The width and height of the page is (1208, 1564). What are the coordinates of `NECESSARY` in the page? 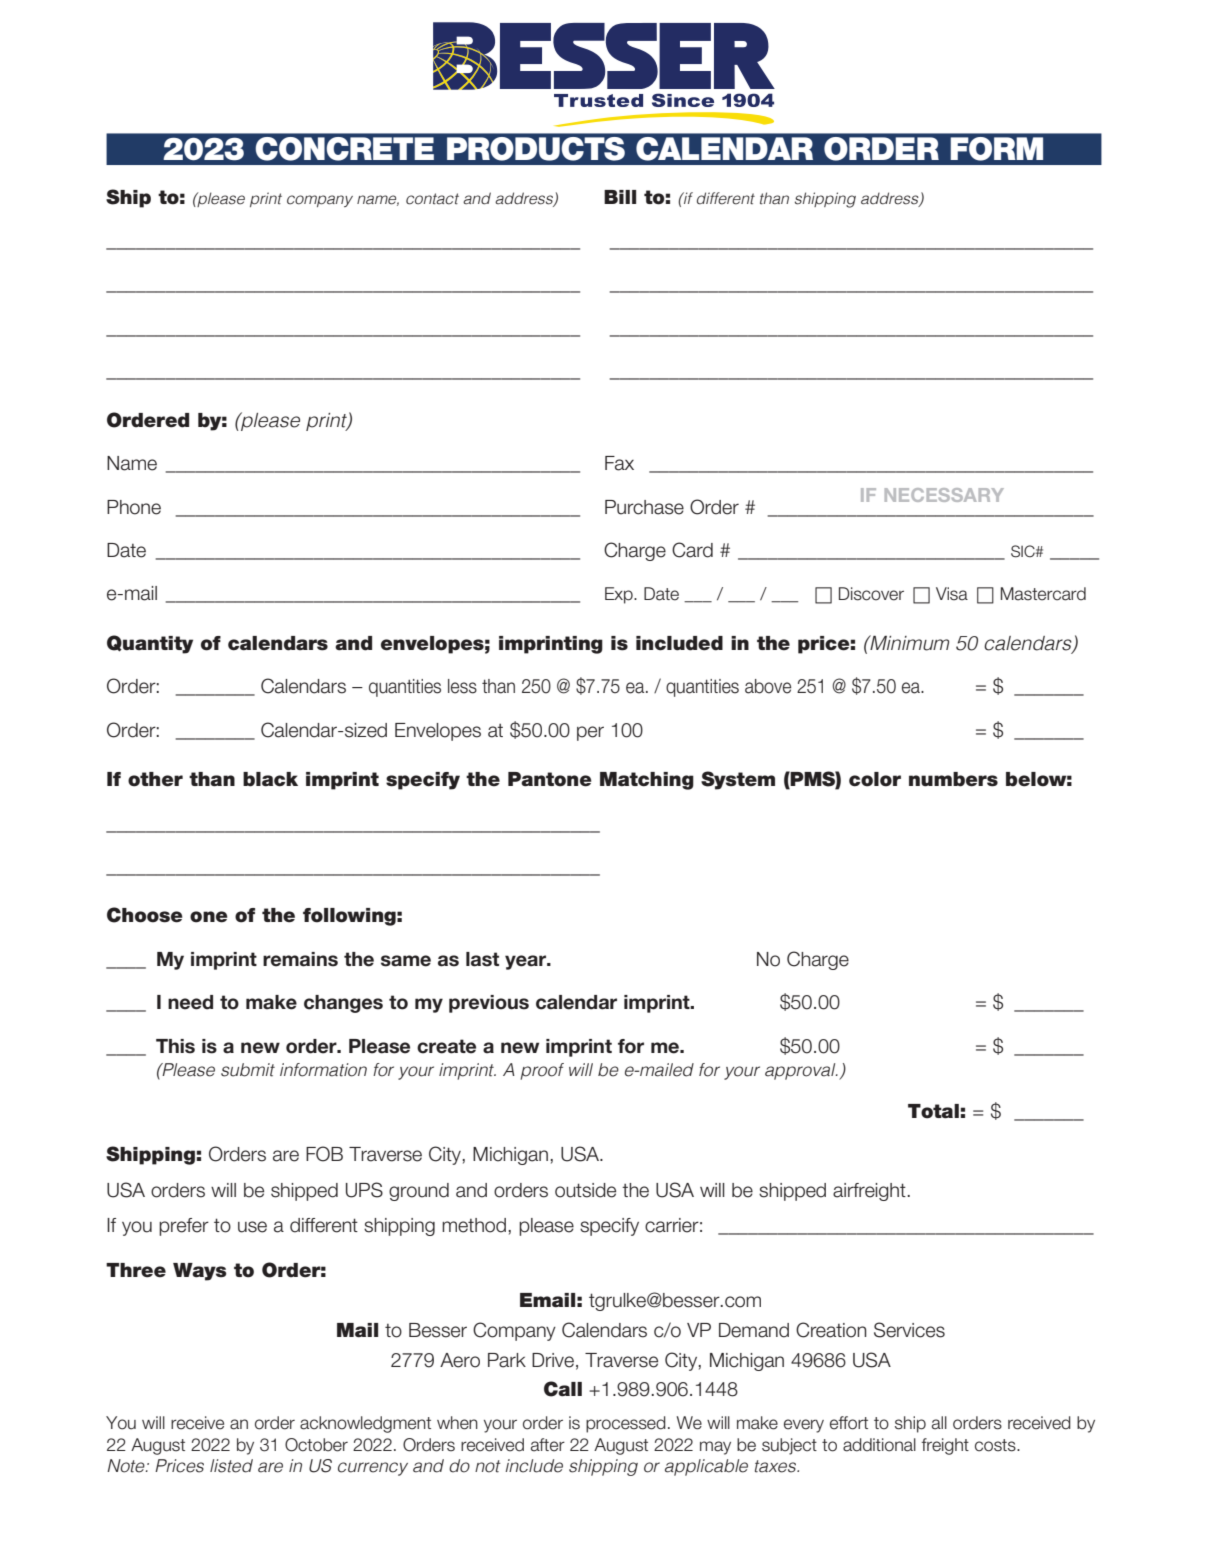 It's located at (944, 495).
